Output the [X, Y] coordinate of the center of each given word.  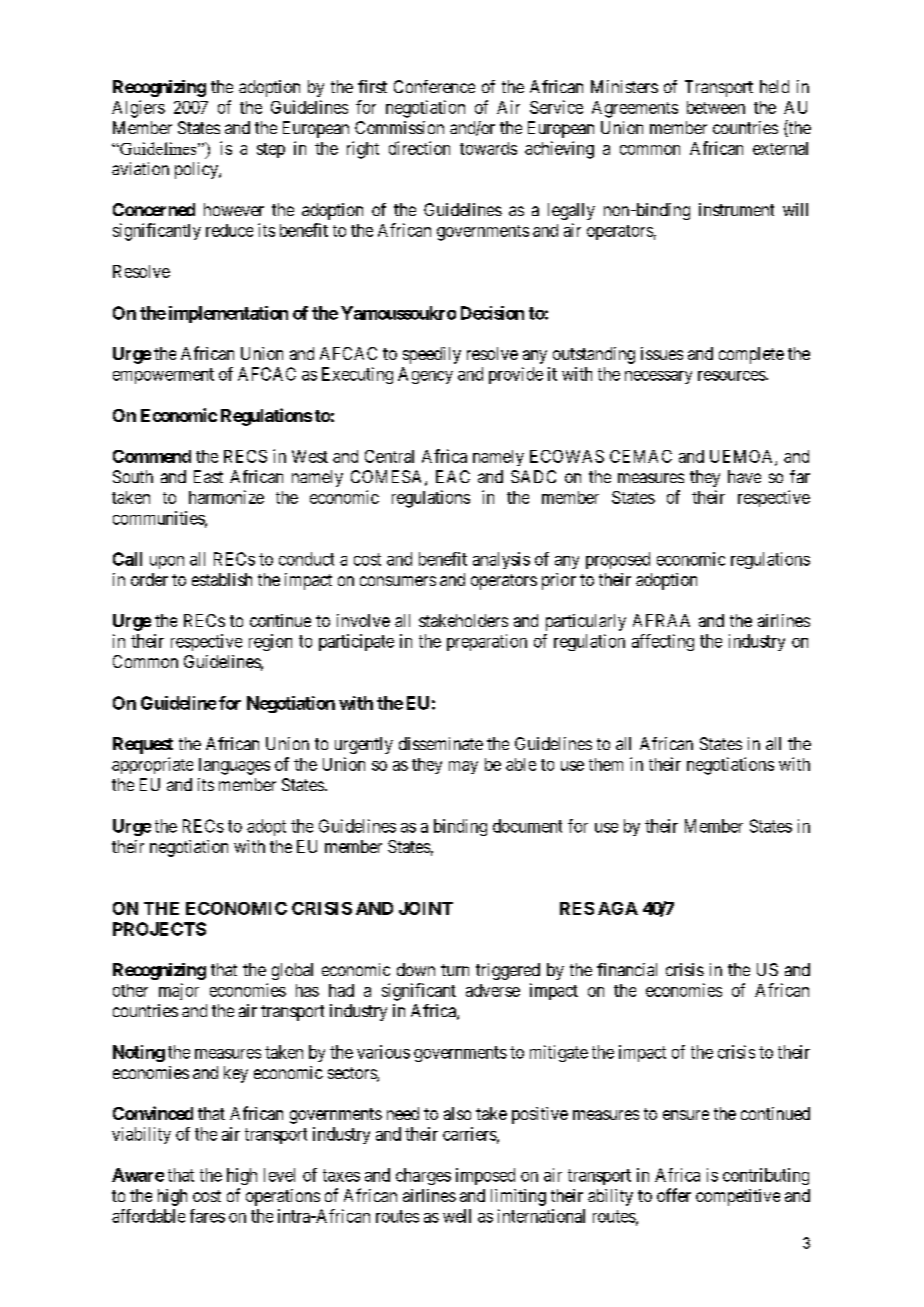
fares [207, 1216]
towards [488, 148]
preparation [487, 642]
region [270, 642]
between [716, 107]
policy [197, 170]
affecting [663, 642]
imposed [485, 1176]
